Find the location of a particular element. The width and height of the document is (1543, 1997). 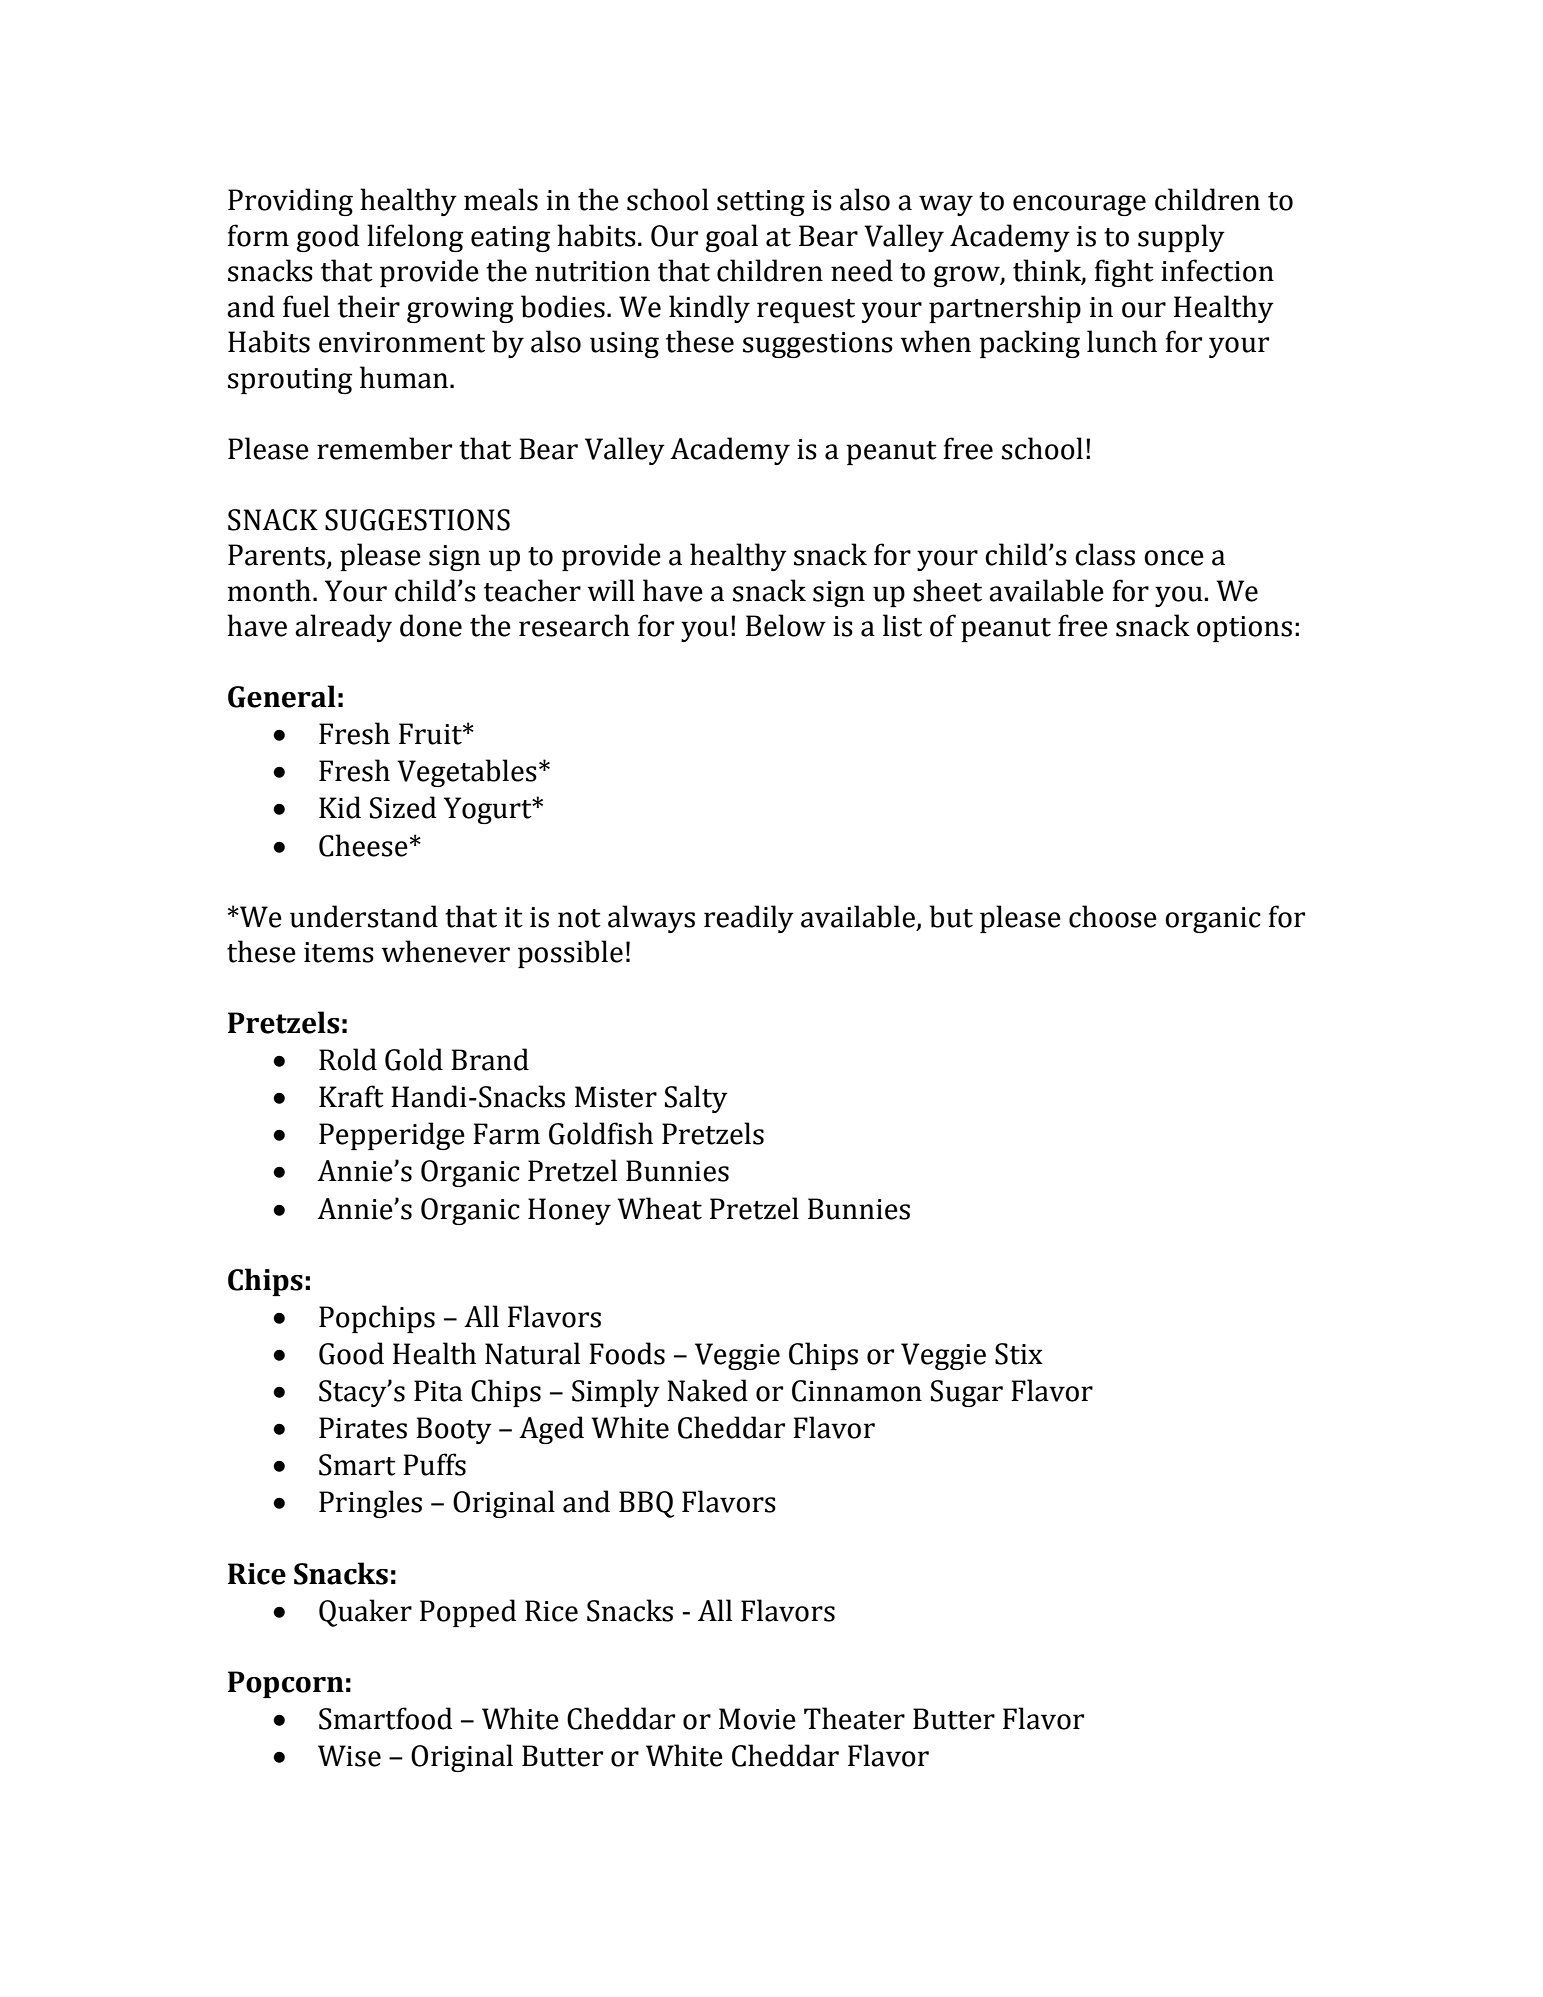

items is located at coordinates (339, 952).
